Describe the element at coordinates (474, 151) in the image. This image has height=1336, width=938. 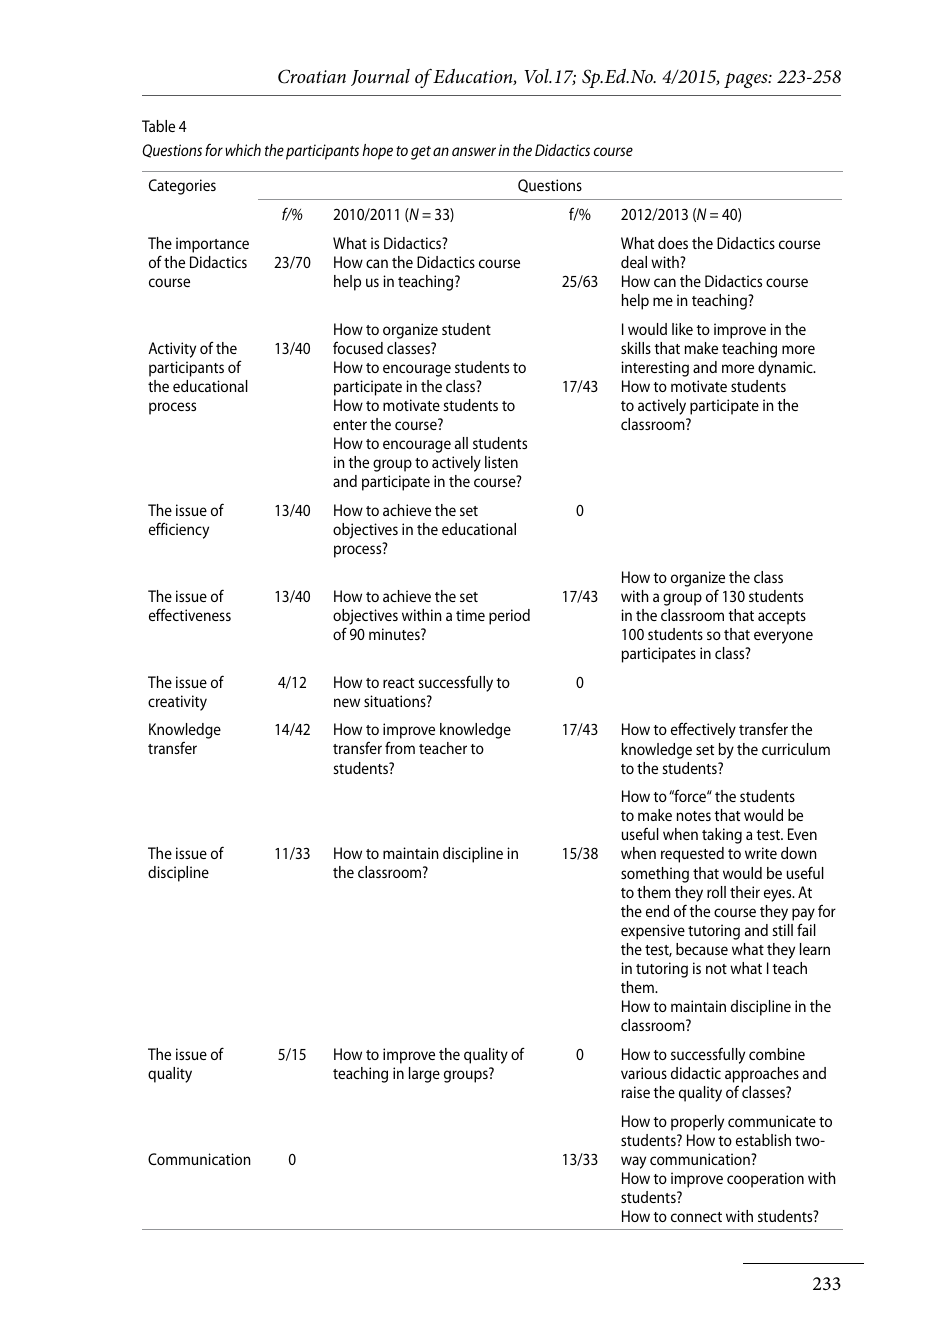
I see `answer` at that location.
